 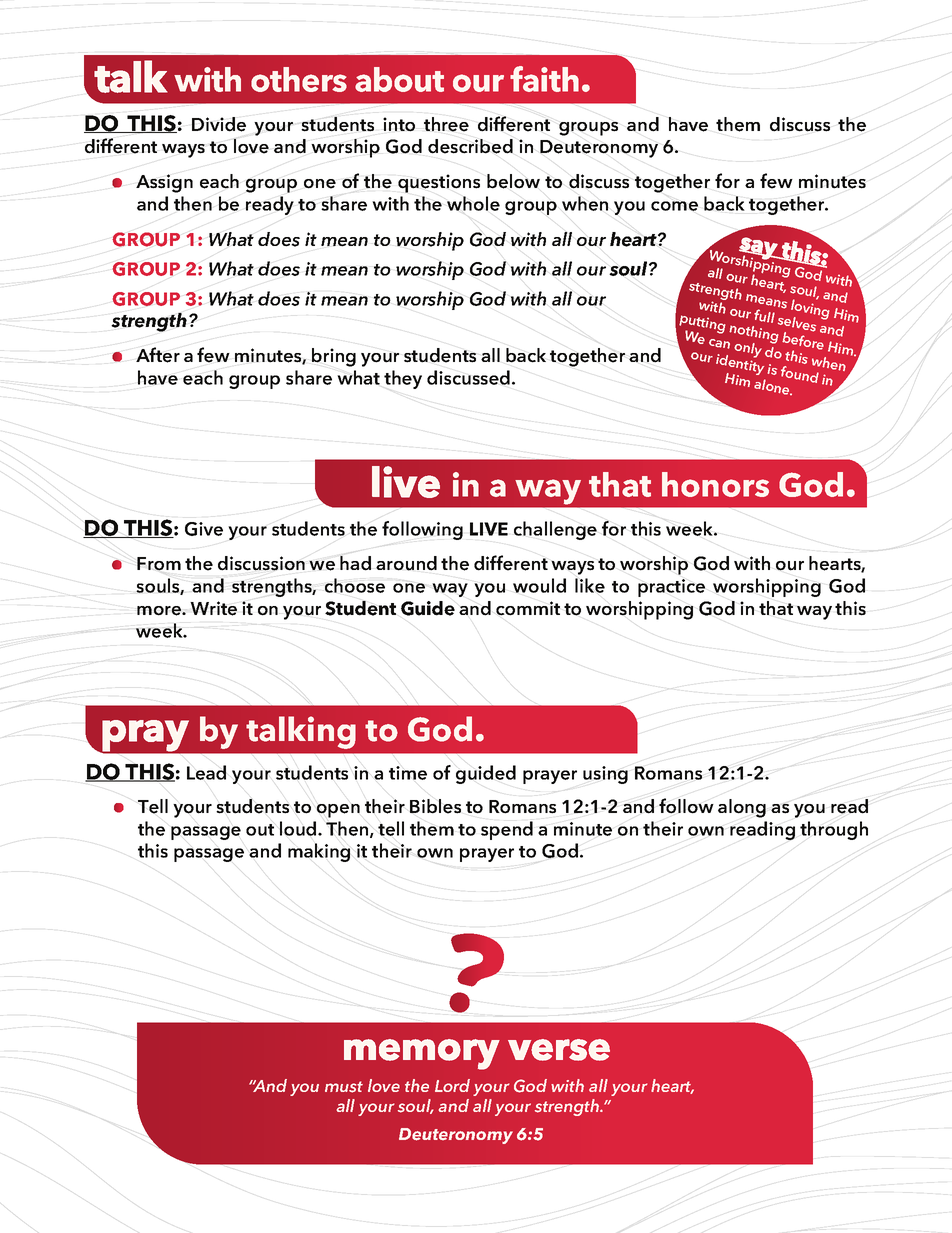 What do you see at coordinates (446, 124) in the screenshot?
I see `three` at bounding box center [446, 124].
